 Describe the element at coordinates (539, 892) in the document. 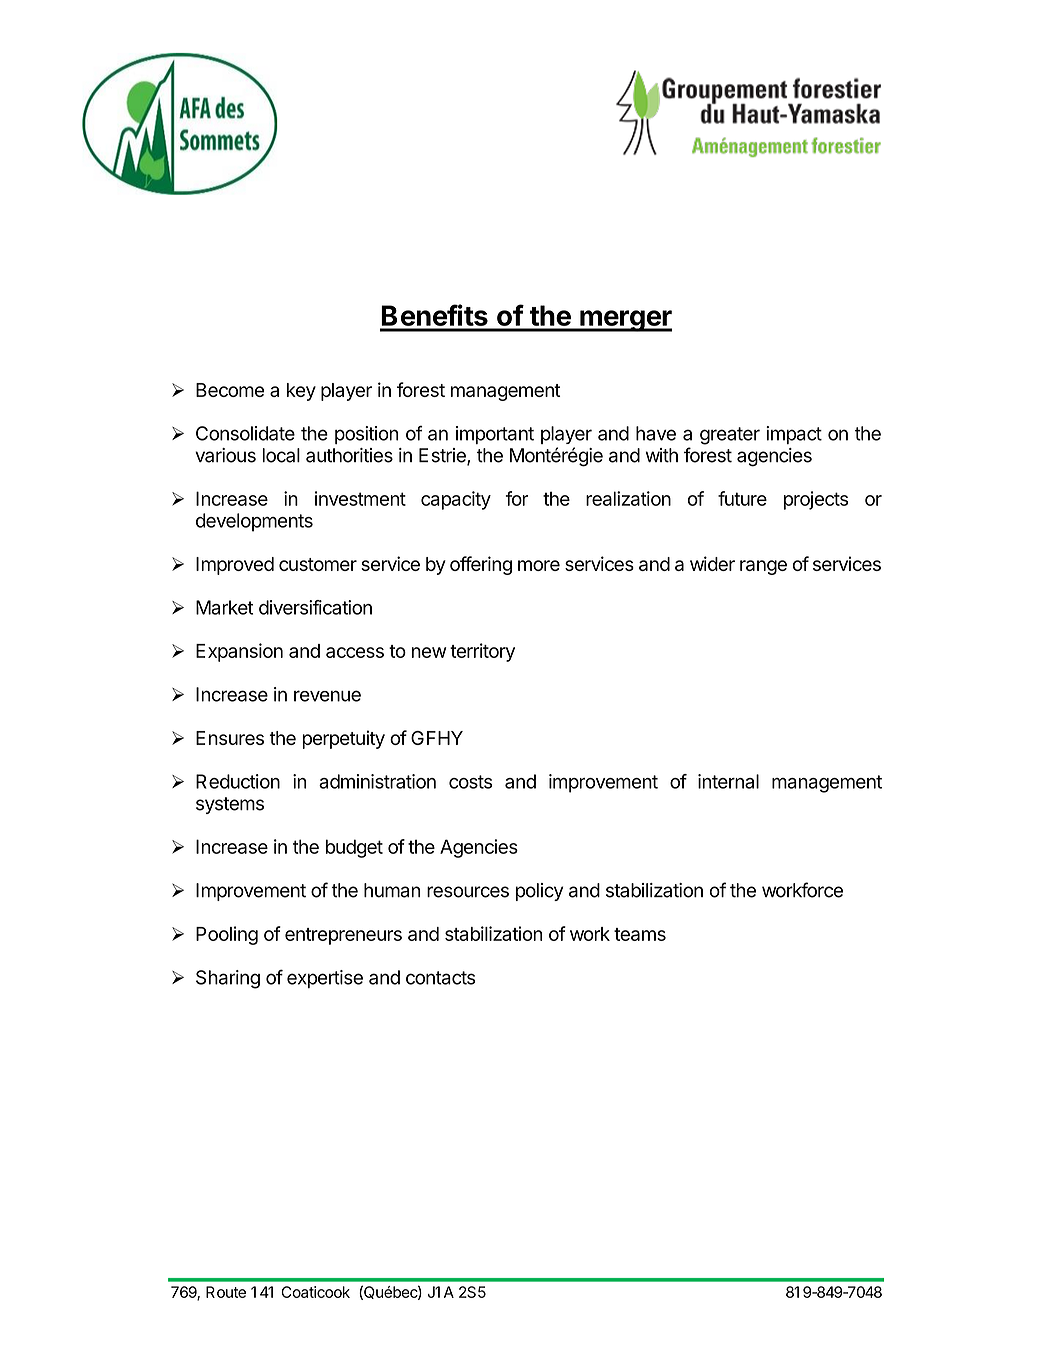

I see `policy` at that location.
